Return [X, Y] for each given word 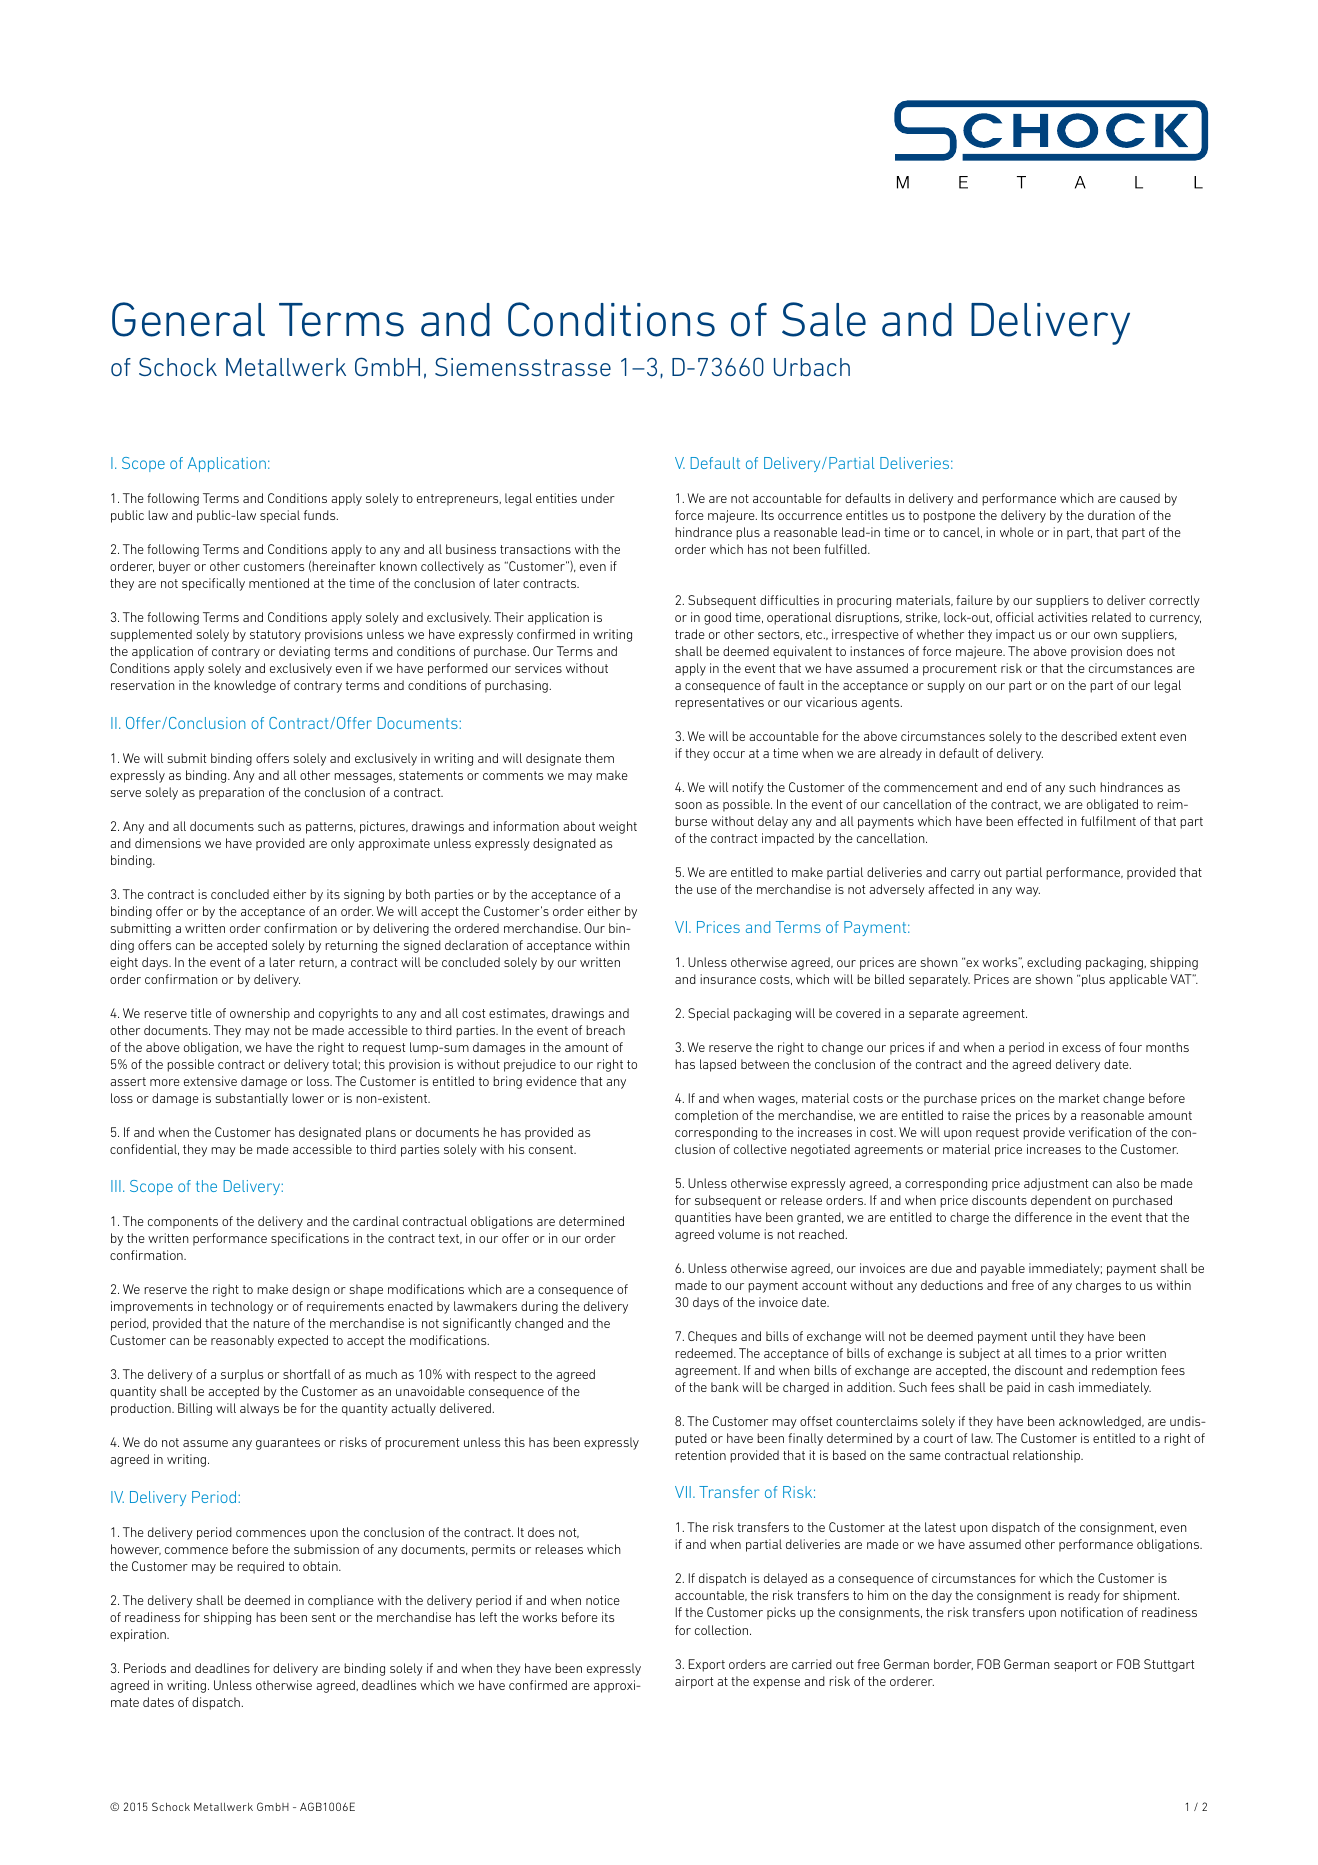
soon [688, 805]
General [188, 319]
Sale [824, 319]
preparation [231, 793]
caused [1140, 498]
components [183, 1223]
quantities [703, 1218]
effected [1040, 821]
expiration [139, 1635]
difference [1043, 1217]
